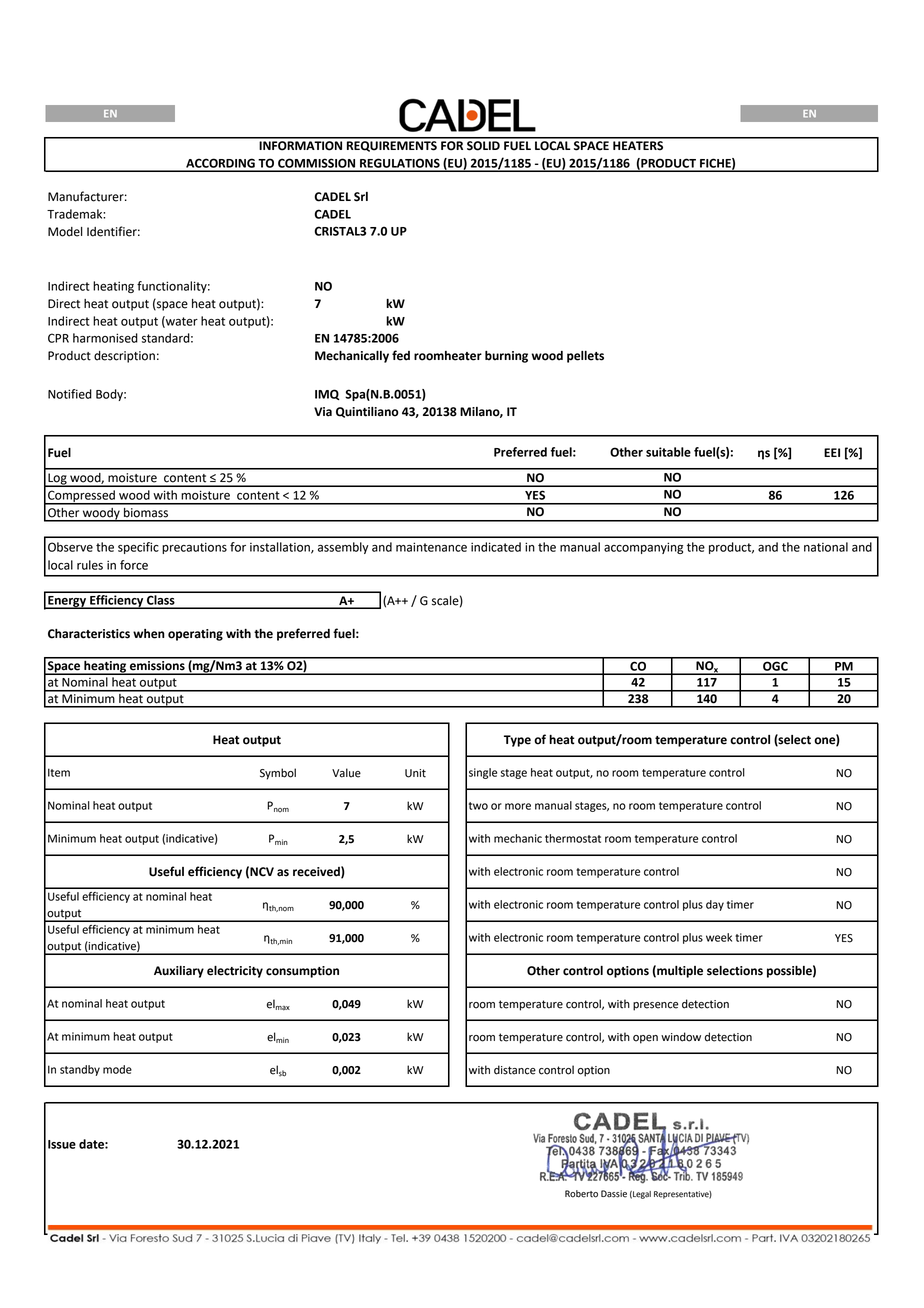  Describe the element at coordinates (431, 547) in the screenshot. I see `maintenance` at that location.
